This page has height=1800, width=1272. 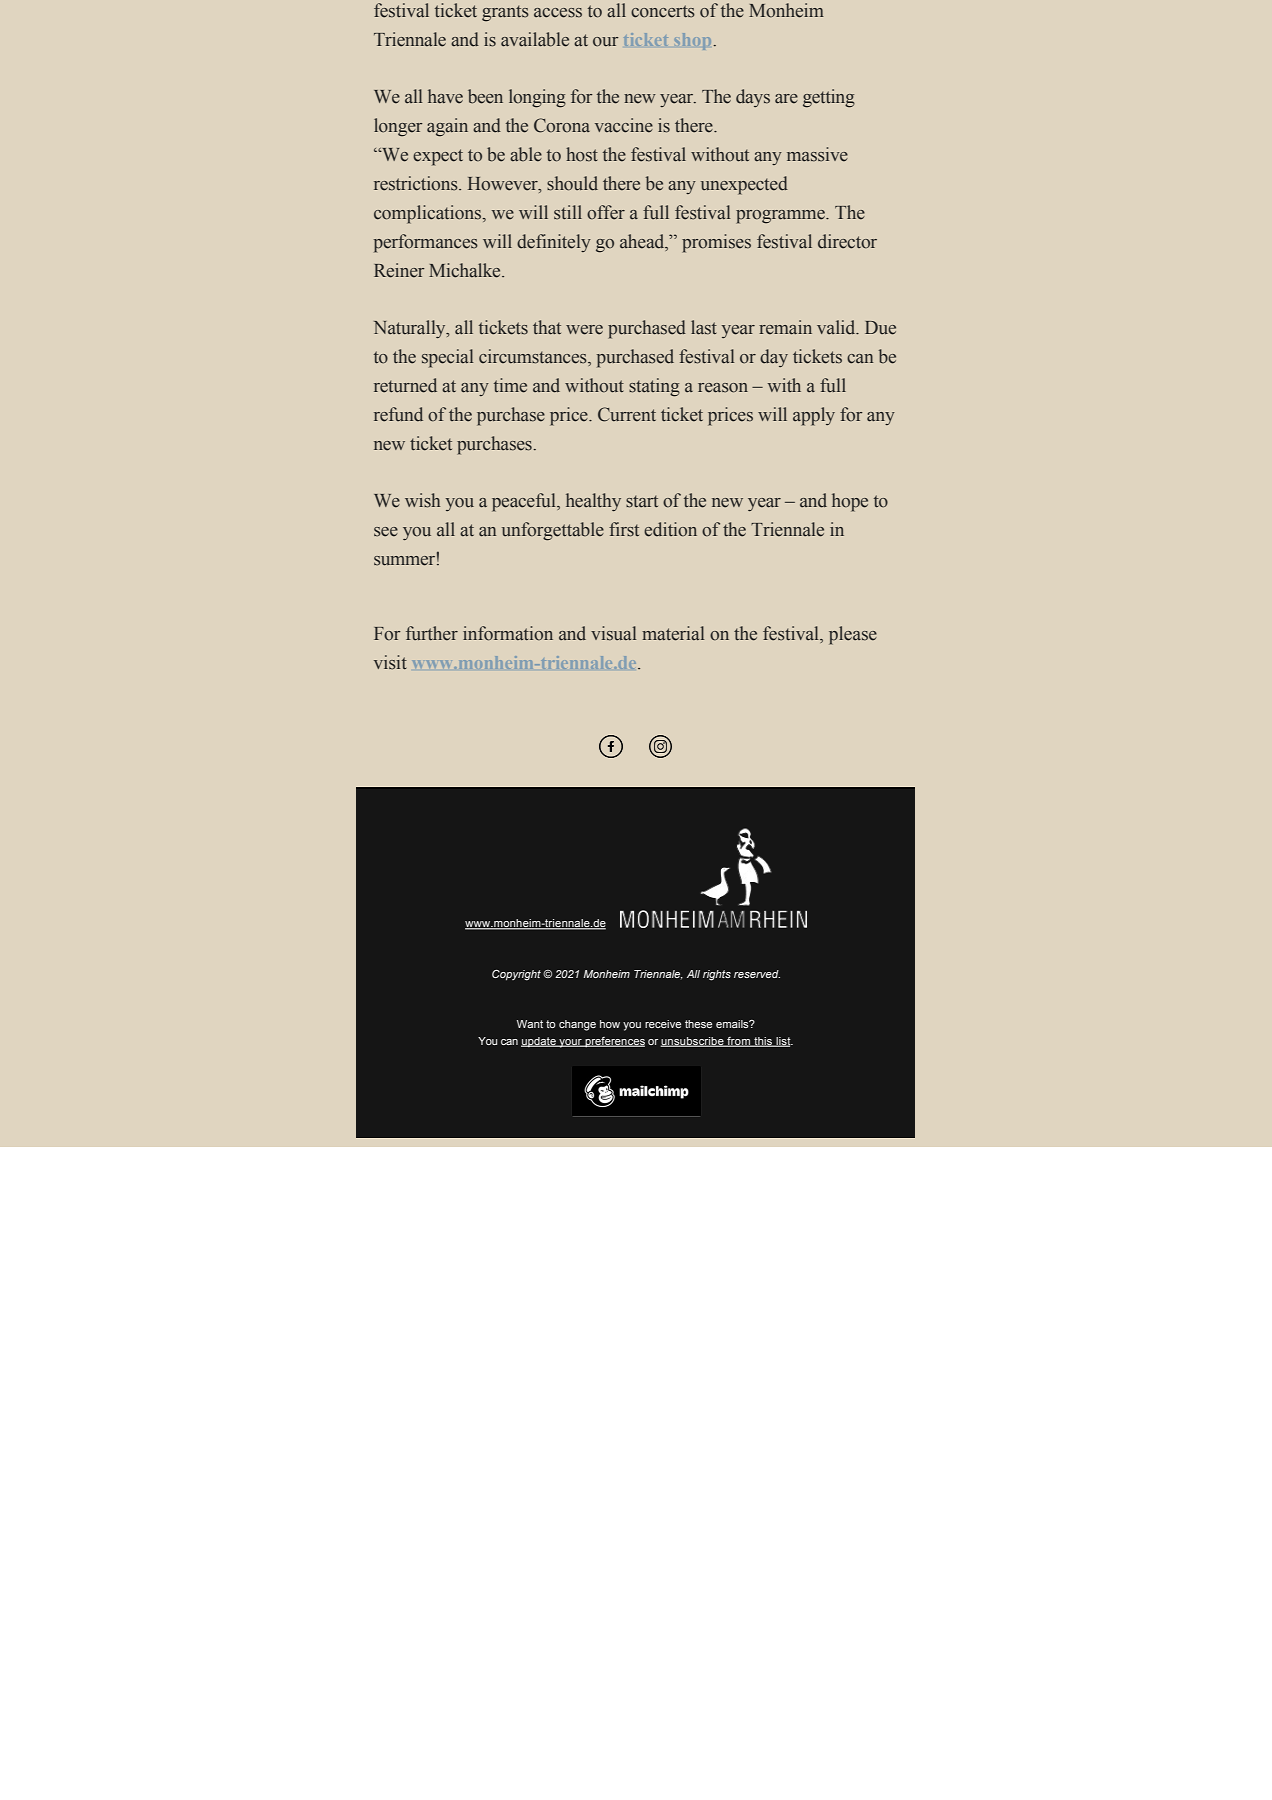 I want to click on refund, so click(x=398, y=414).
